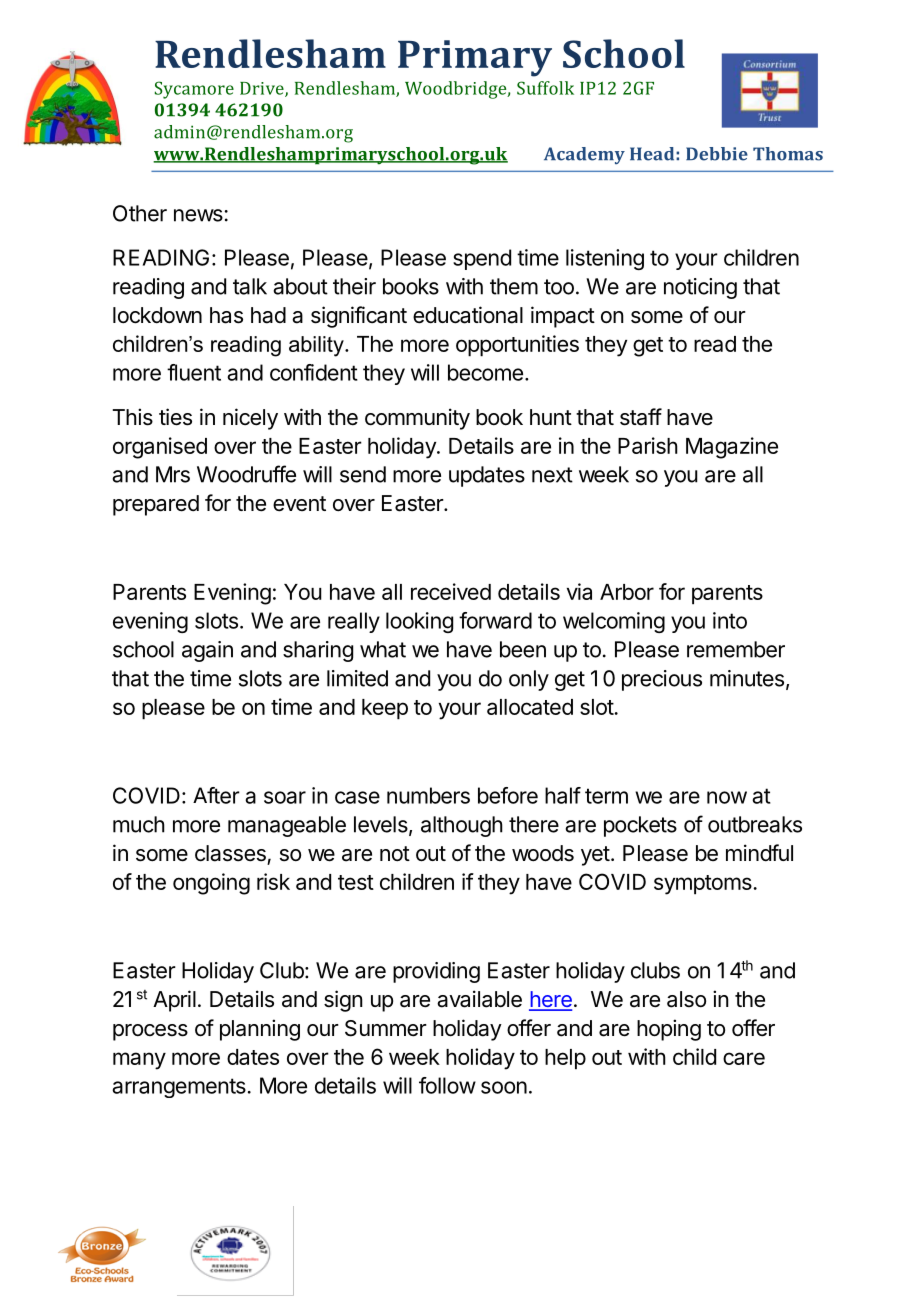 The image size is (924, 1308). I want to click on follow, so click(447, 1085).
